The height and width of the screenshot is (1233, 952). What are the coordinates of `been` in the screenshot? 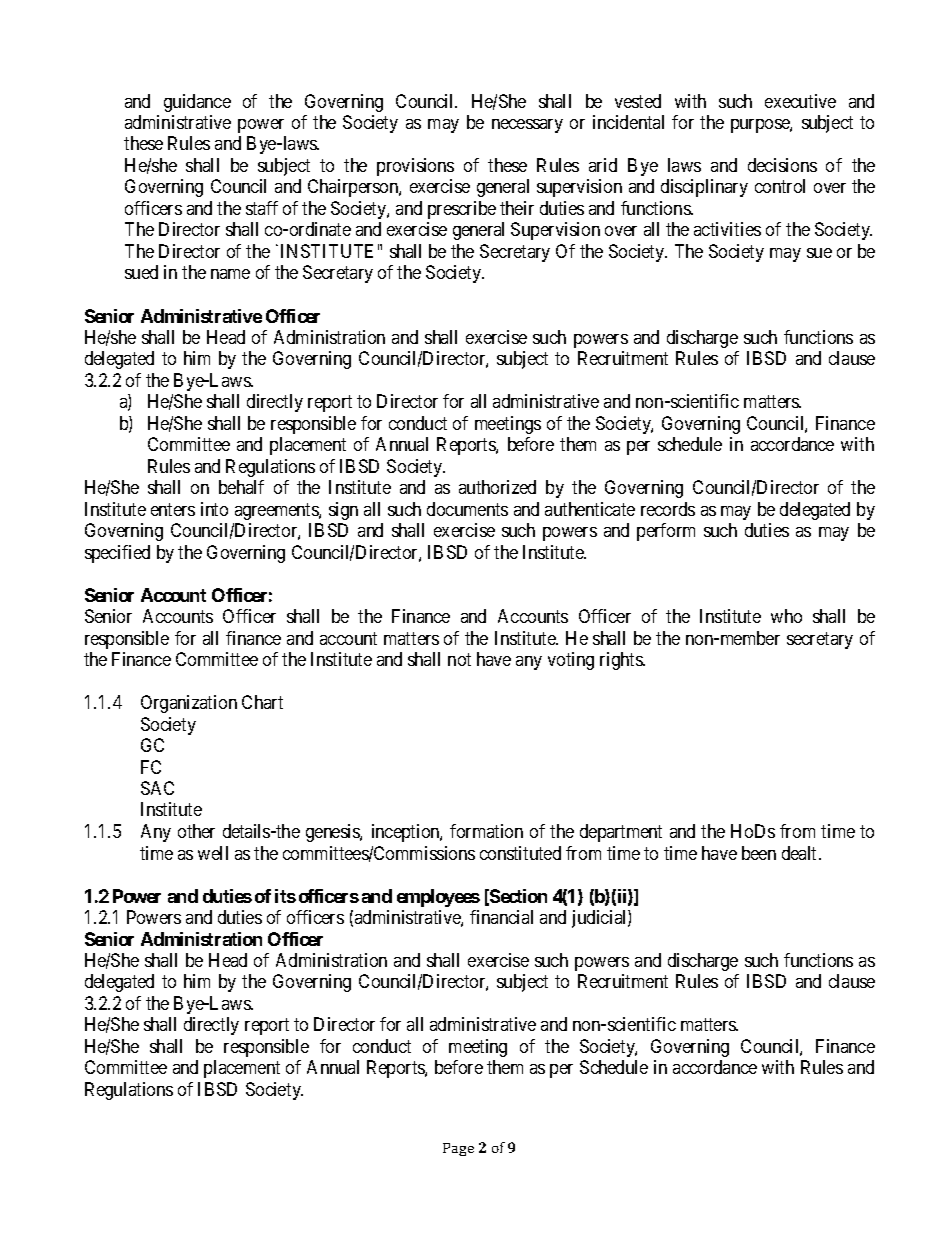 It's located at (759, 853).
